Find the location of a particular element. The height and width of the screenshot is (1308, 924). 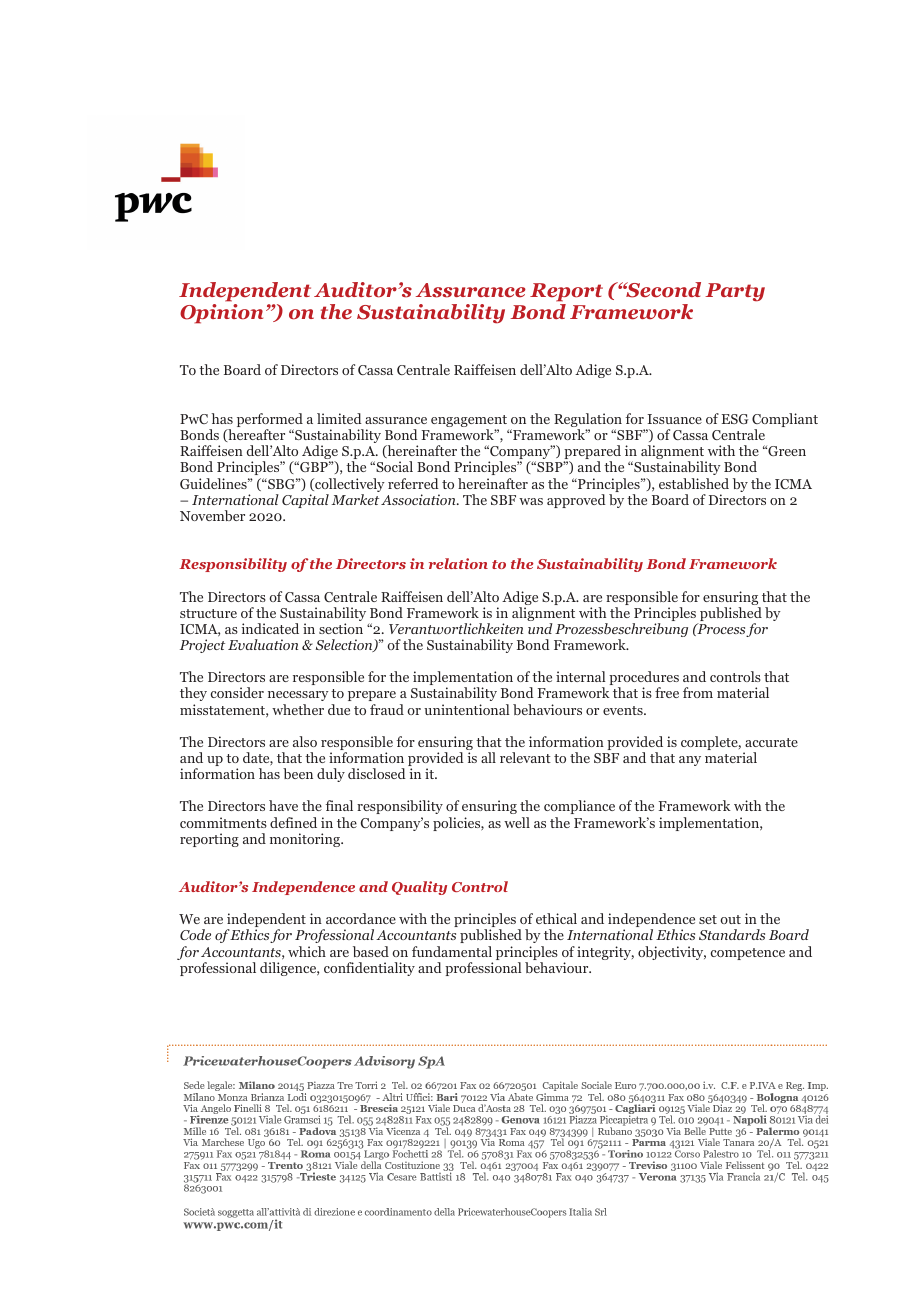

relation is located at coordinates (458, 563).
